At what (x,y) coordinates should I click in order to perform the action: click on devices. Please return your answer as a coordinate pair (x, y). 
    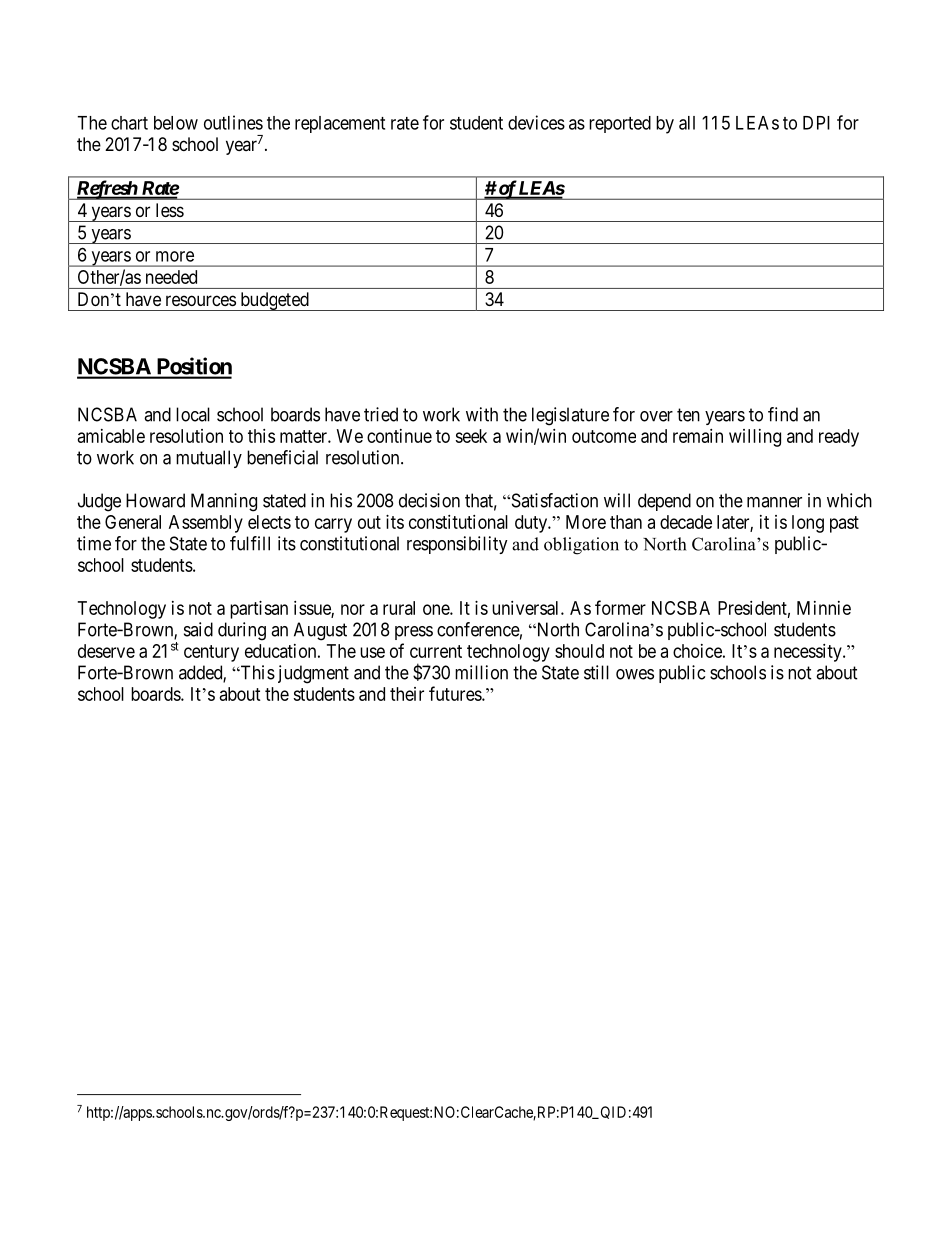
    Looking at the image, I should click on (536, 122).
